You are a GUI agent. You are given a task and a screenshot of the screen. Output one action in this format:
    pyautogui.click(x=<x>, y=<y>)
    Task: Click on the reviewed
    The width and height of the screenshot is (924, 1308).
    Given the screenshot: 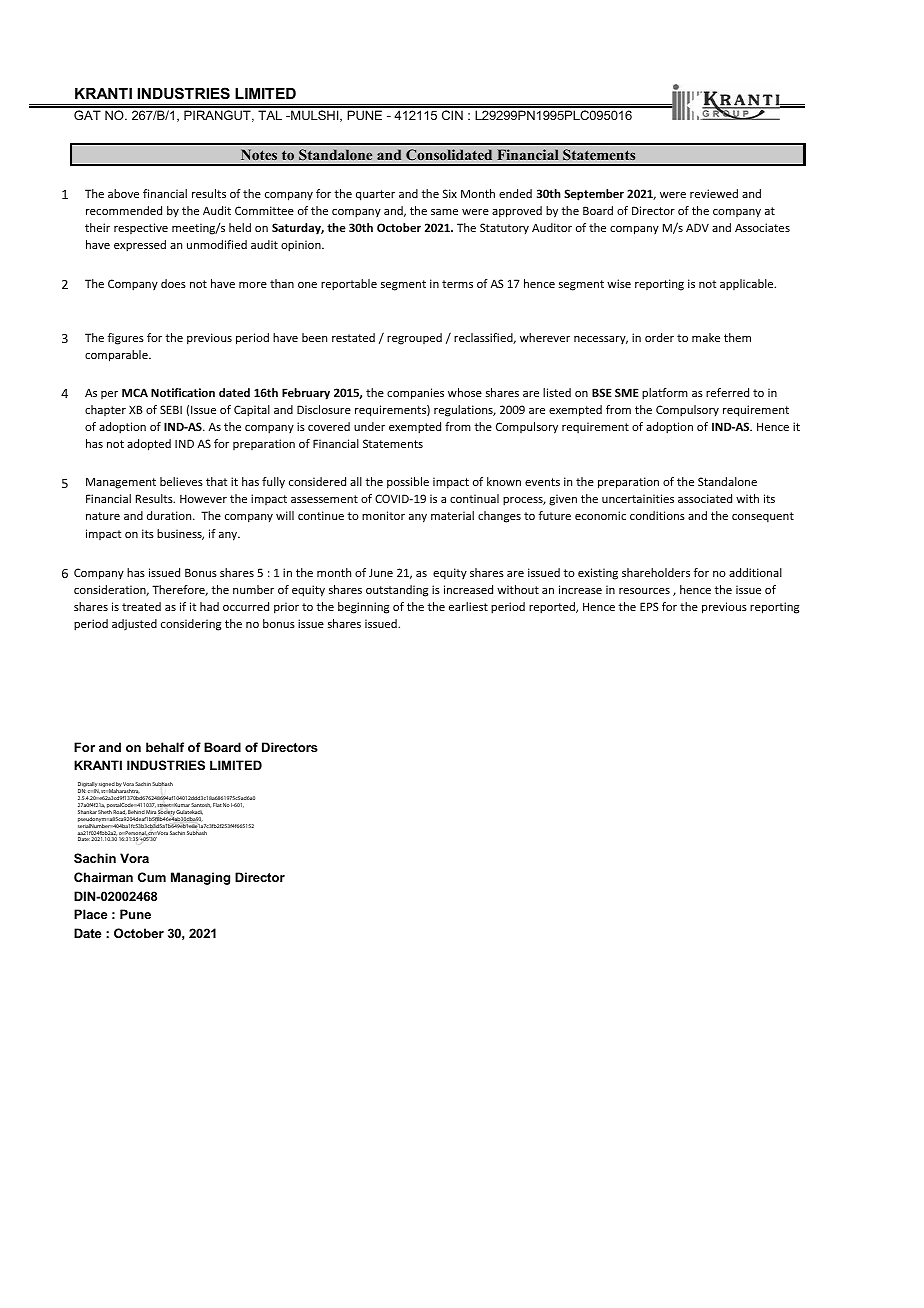 What is the action you would take?
    pyautogui.click(x=714, y=193)
